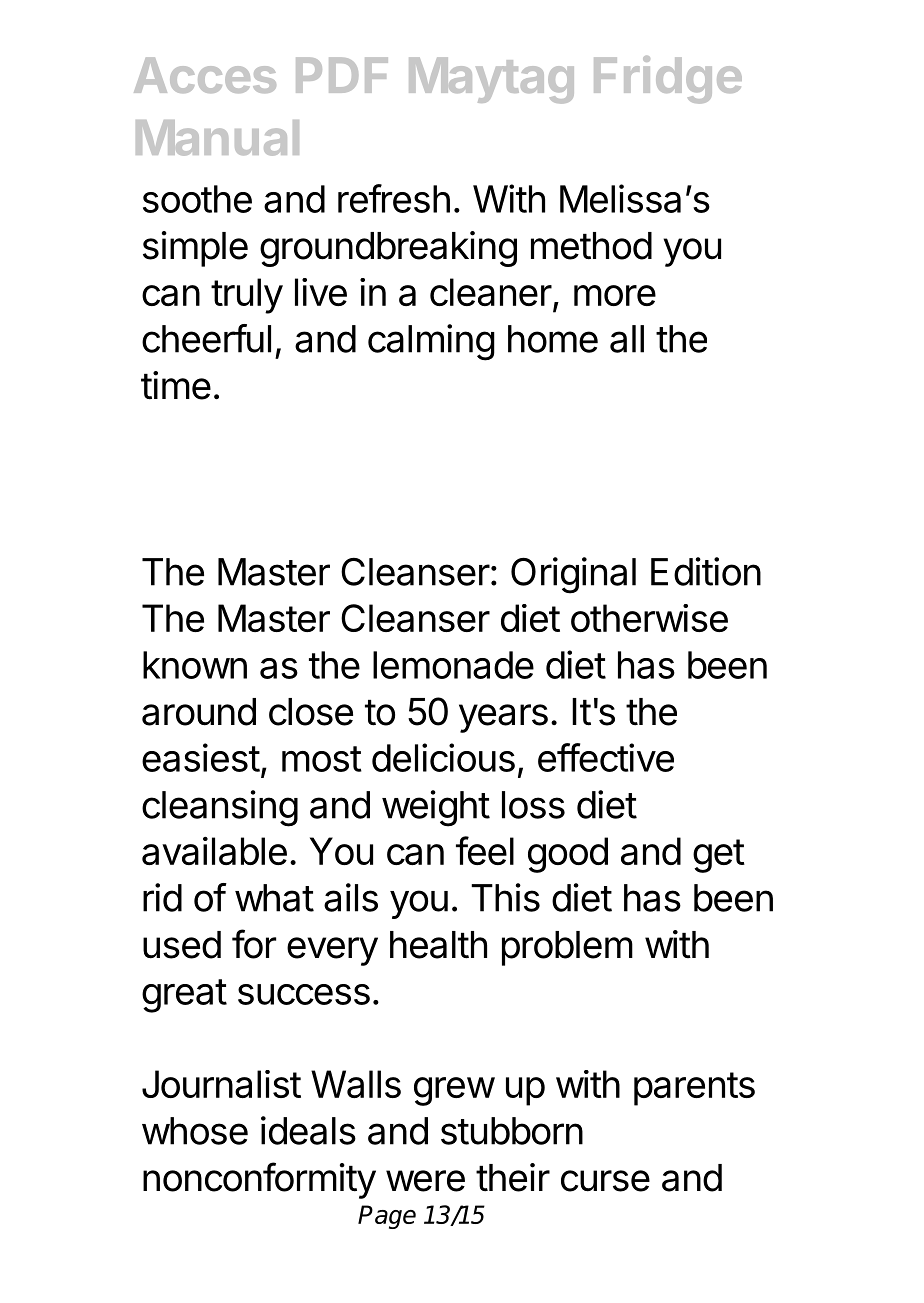 This screenshot has width=924, height=1303. What do you see at coordinates (605, 1181) in the screenshot?
I see `curse` at bounding box center [605, 1181].
